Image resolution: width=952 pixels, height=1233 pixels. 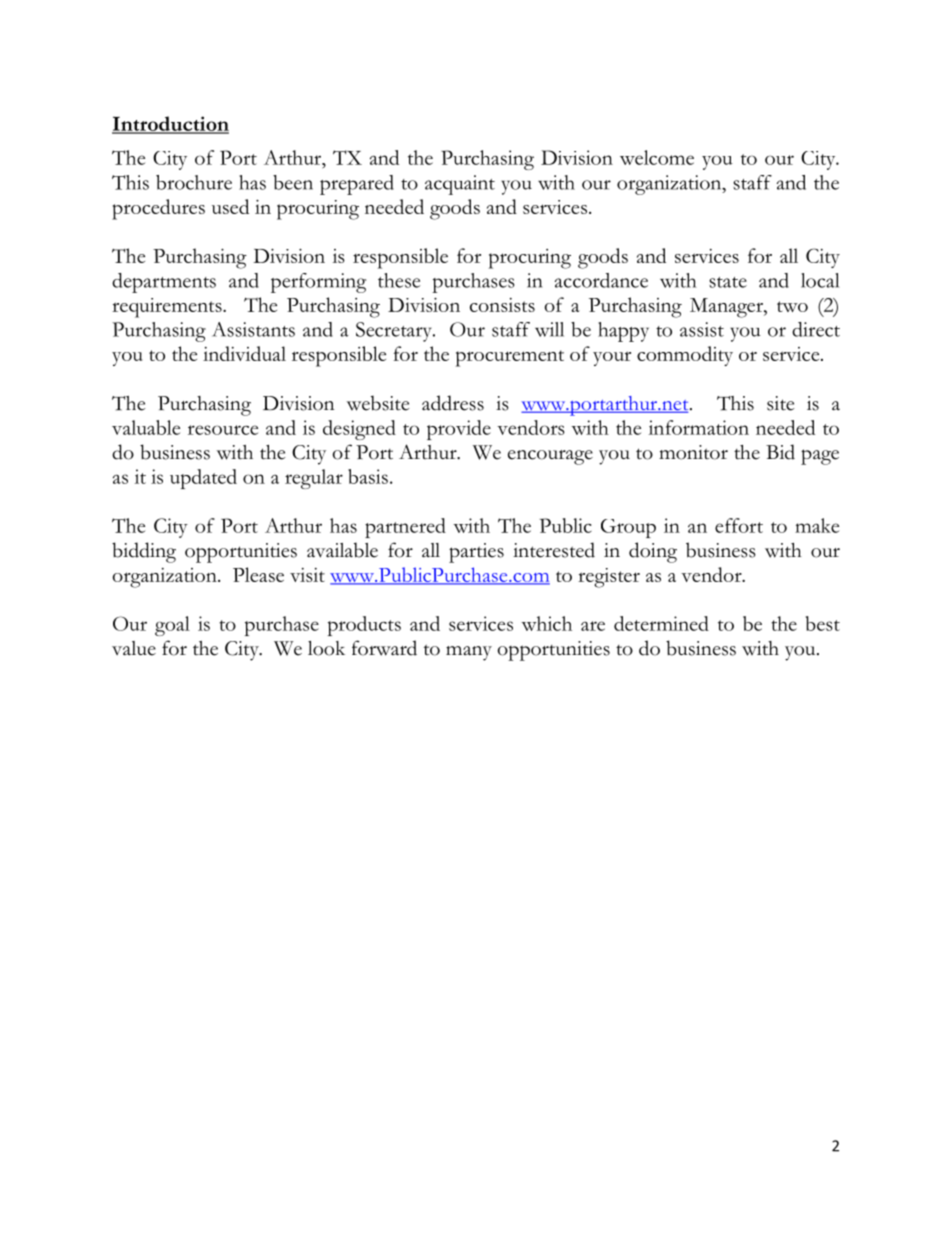 I want to click on departments, so click(x=164, y=283).
